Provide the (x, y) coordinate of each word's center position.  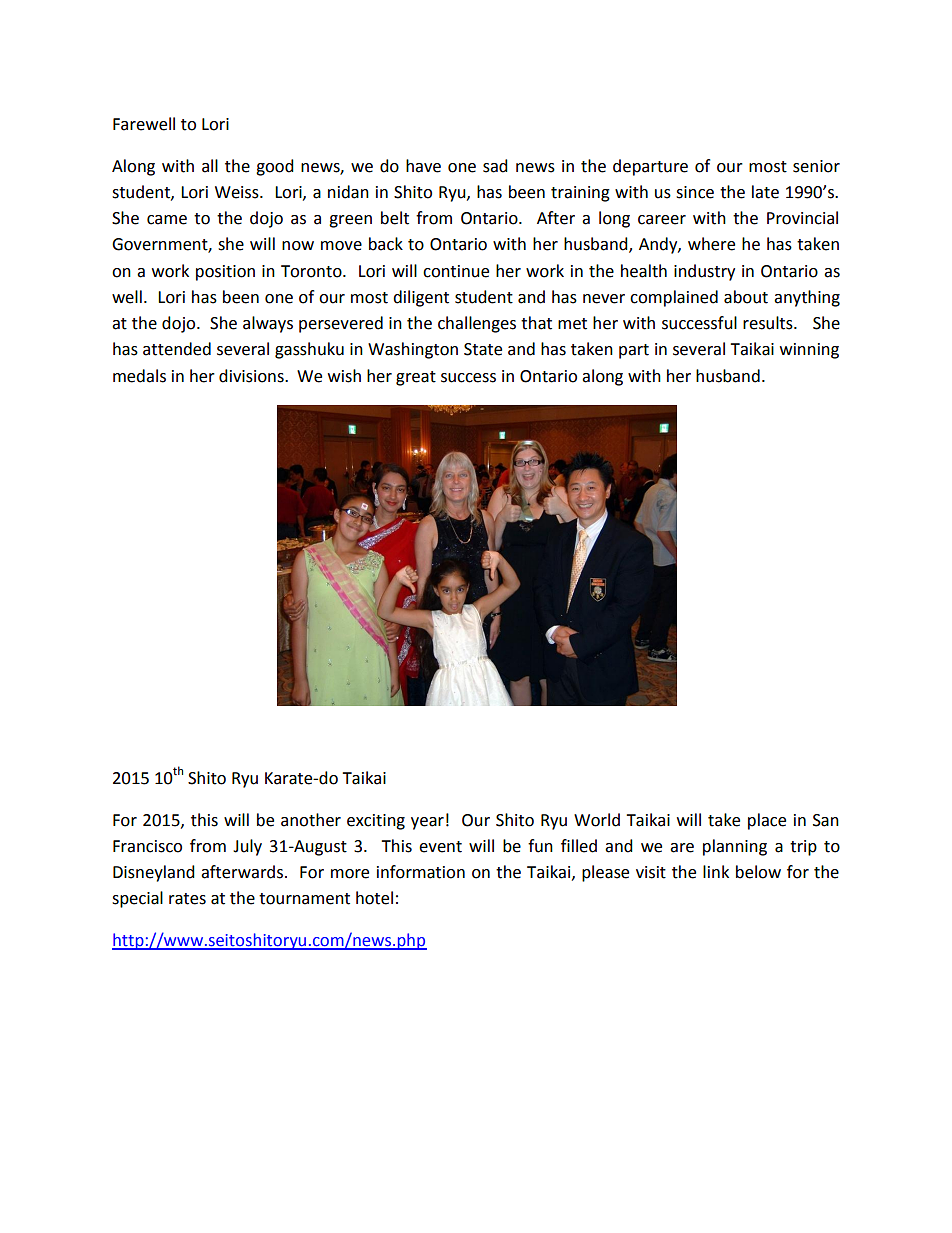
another (311, 820)
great (416, 378)
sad (495, 166)
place (767, 821)
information (421, 872)
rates (187, 899)
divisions (252, 376)
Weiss (238, 192)
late (765, 192)
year (427, 823)
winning (809, 351)
